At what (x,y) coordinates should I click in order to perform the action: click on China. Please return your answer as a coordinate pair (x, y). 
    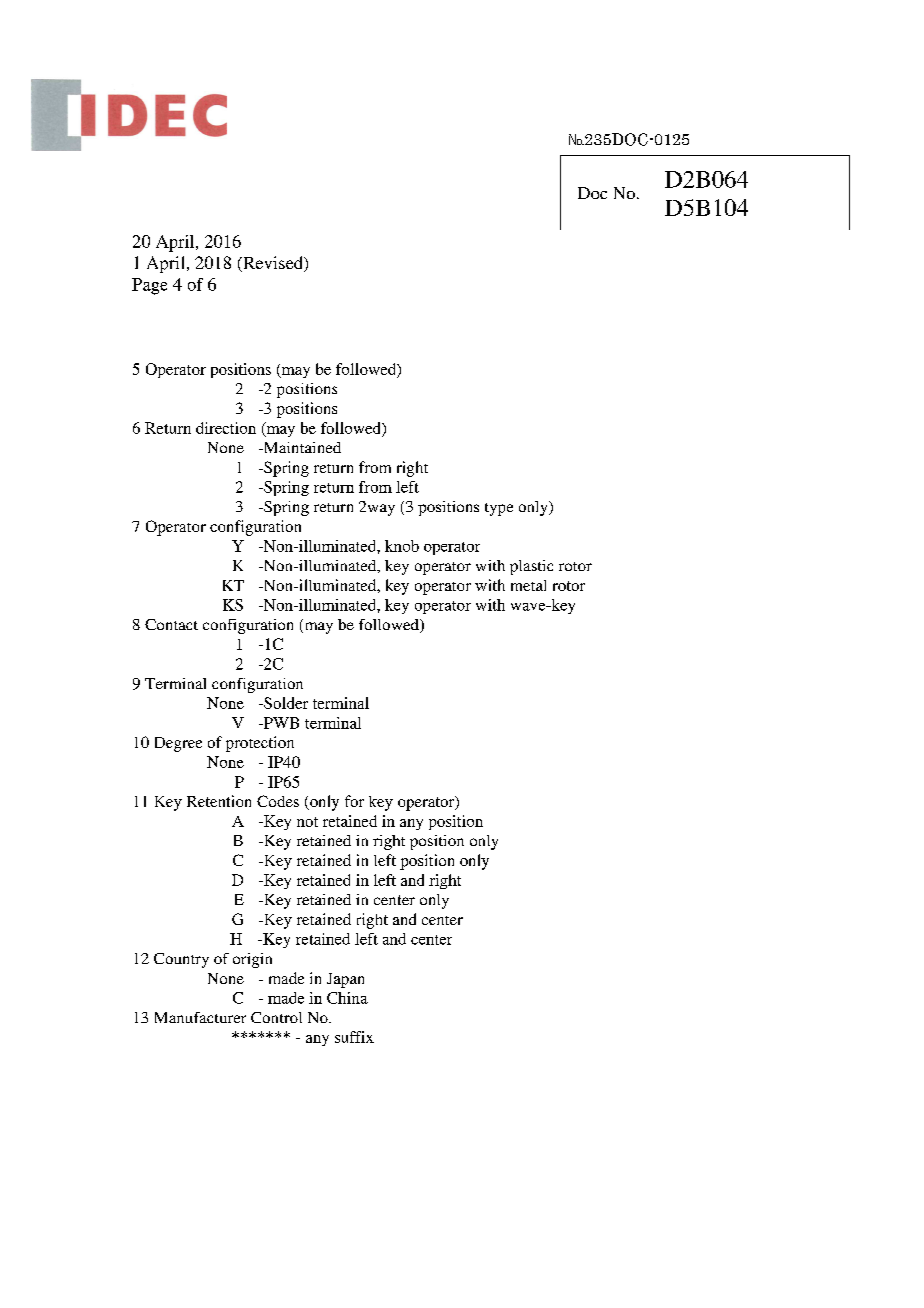
    Looking at the image, I should click on (347, 998).
